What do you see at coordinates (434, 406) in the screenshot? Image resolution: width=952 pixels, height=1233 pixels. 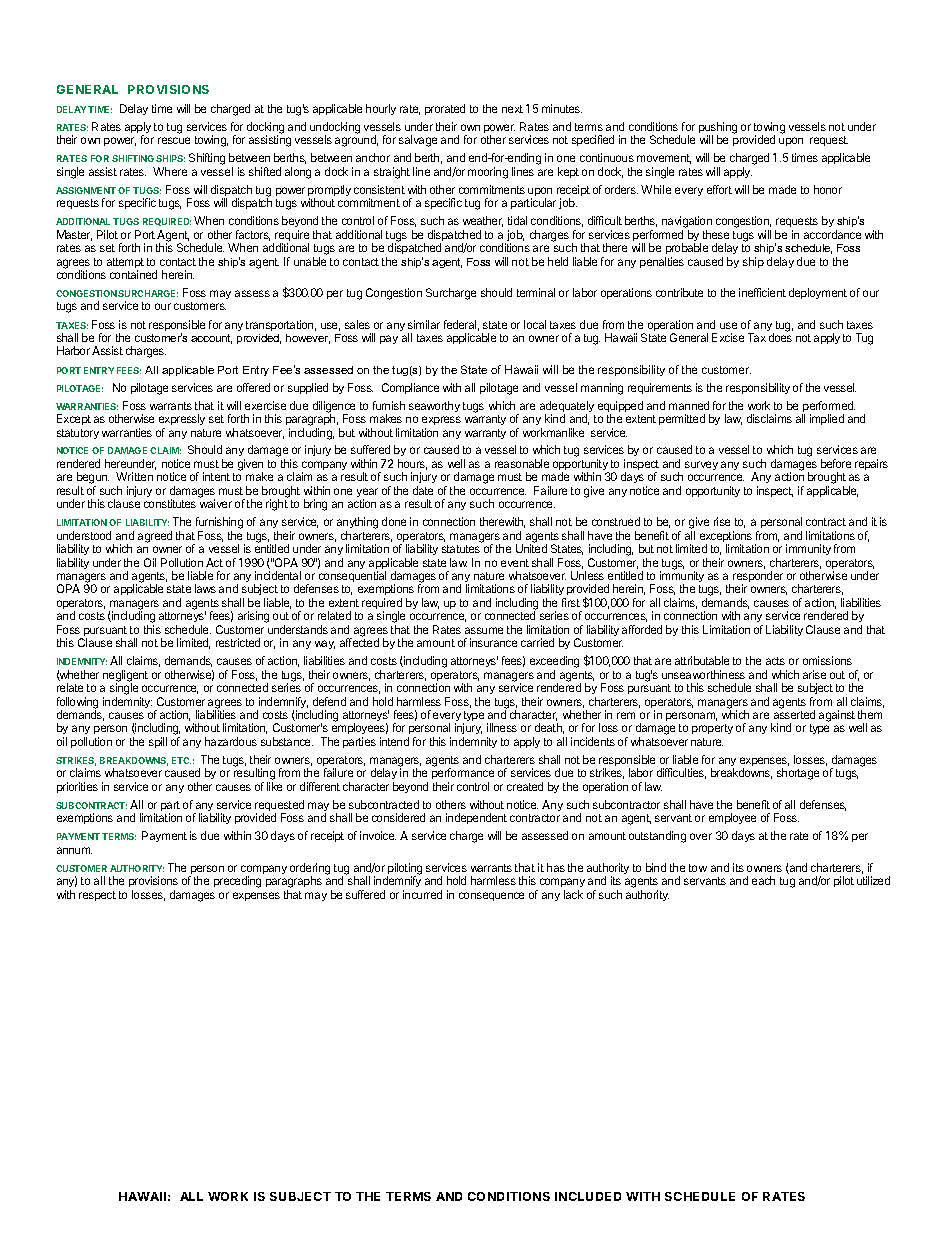 I see `seaworthy` at bounding box center [434, 406].
